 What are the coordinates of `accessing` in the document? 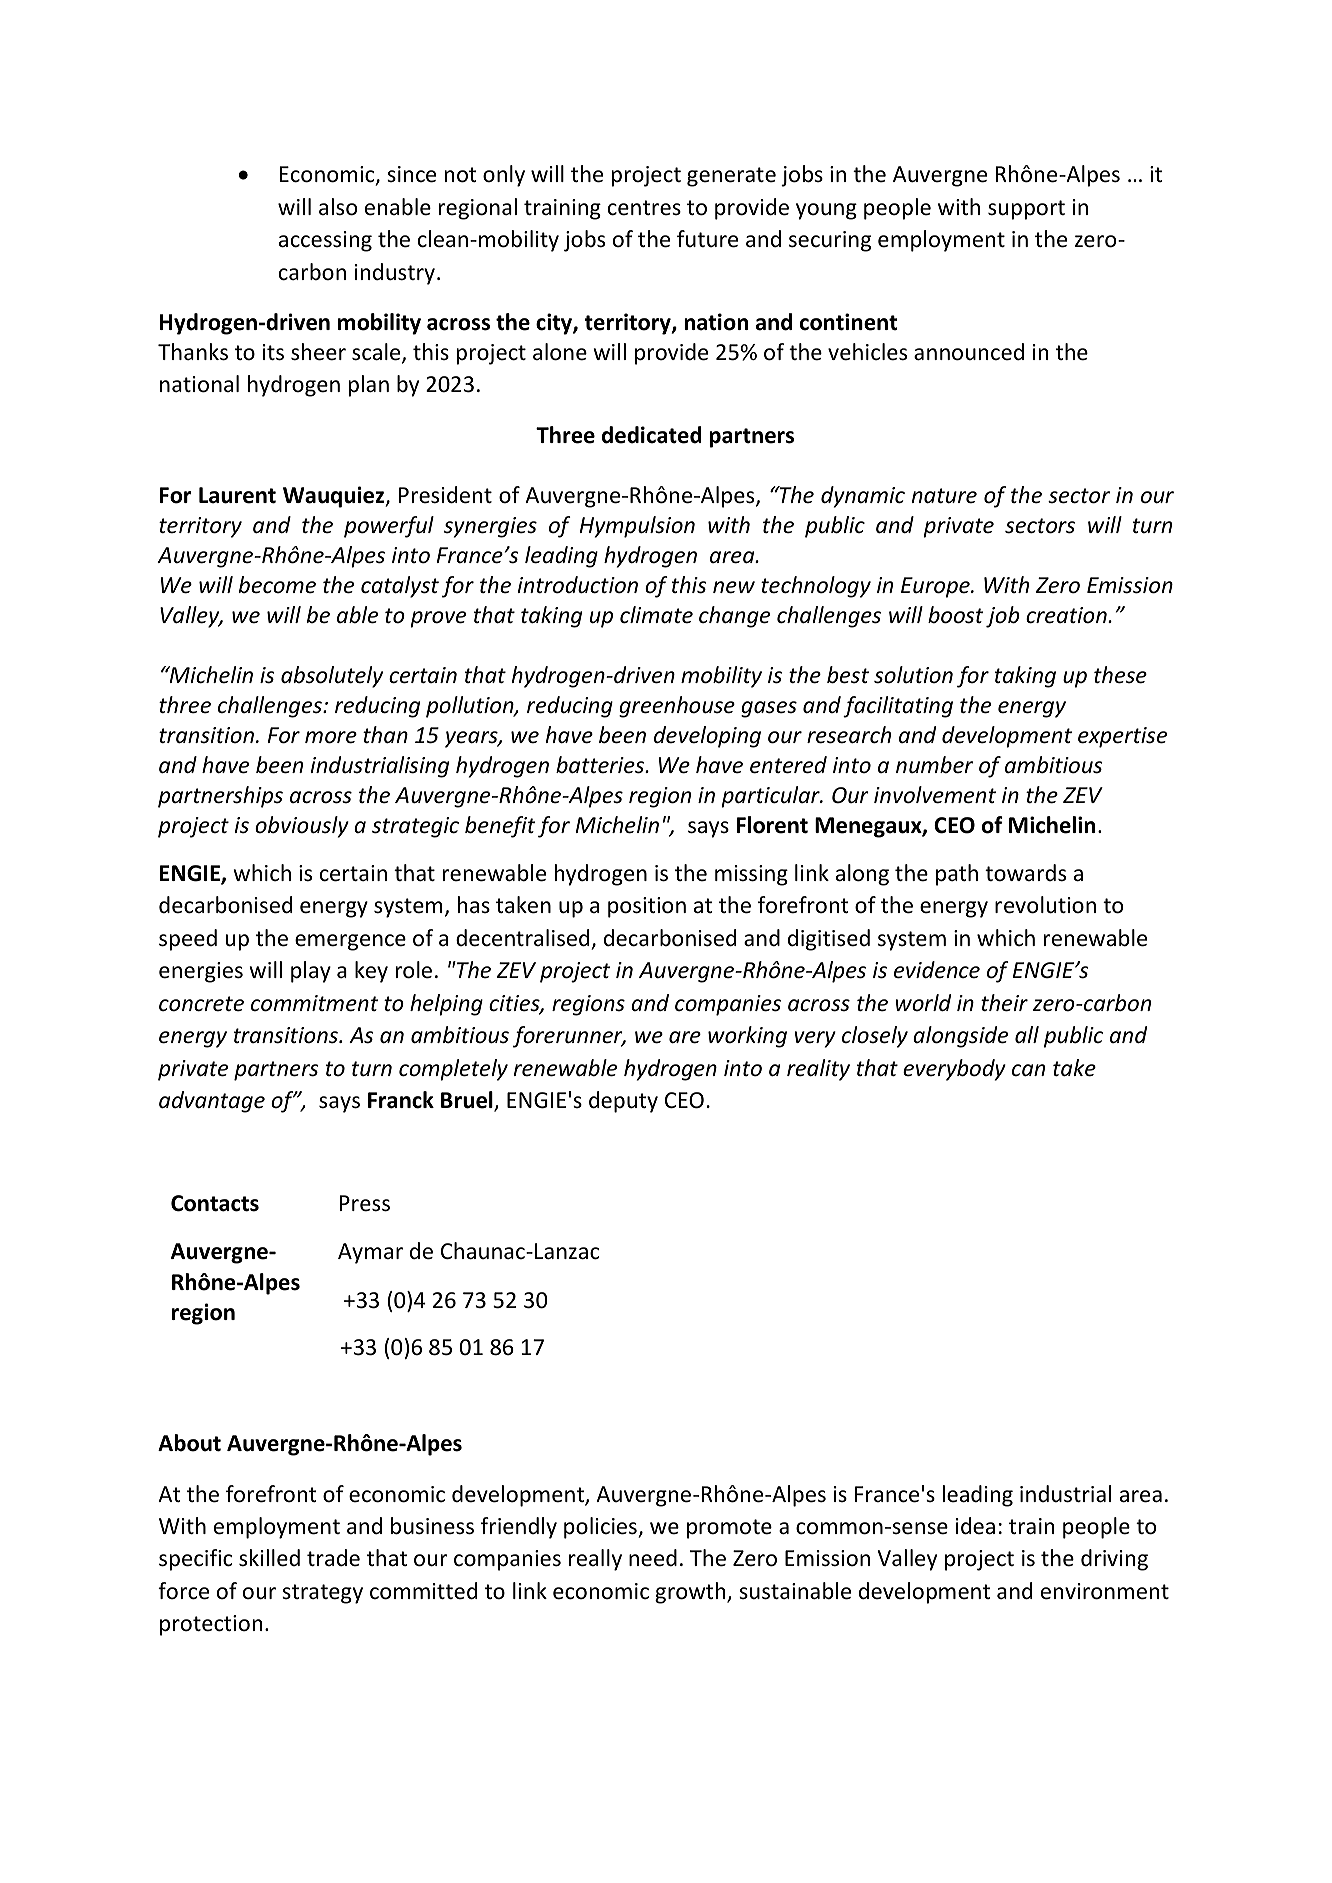 It's located at (325, 241).
